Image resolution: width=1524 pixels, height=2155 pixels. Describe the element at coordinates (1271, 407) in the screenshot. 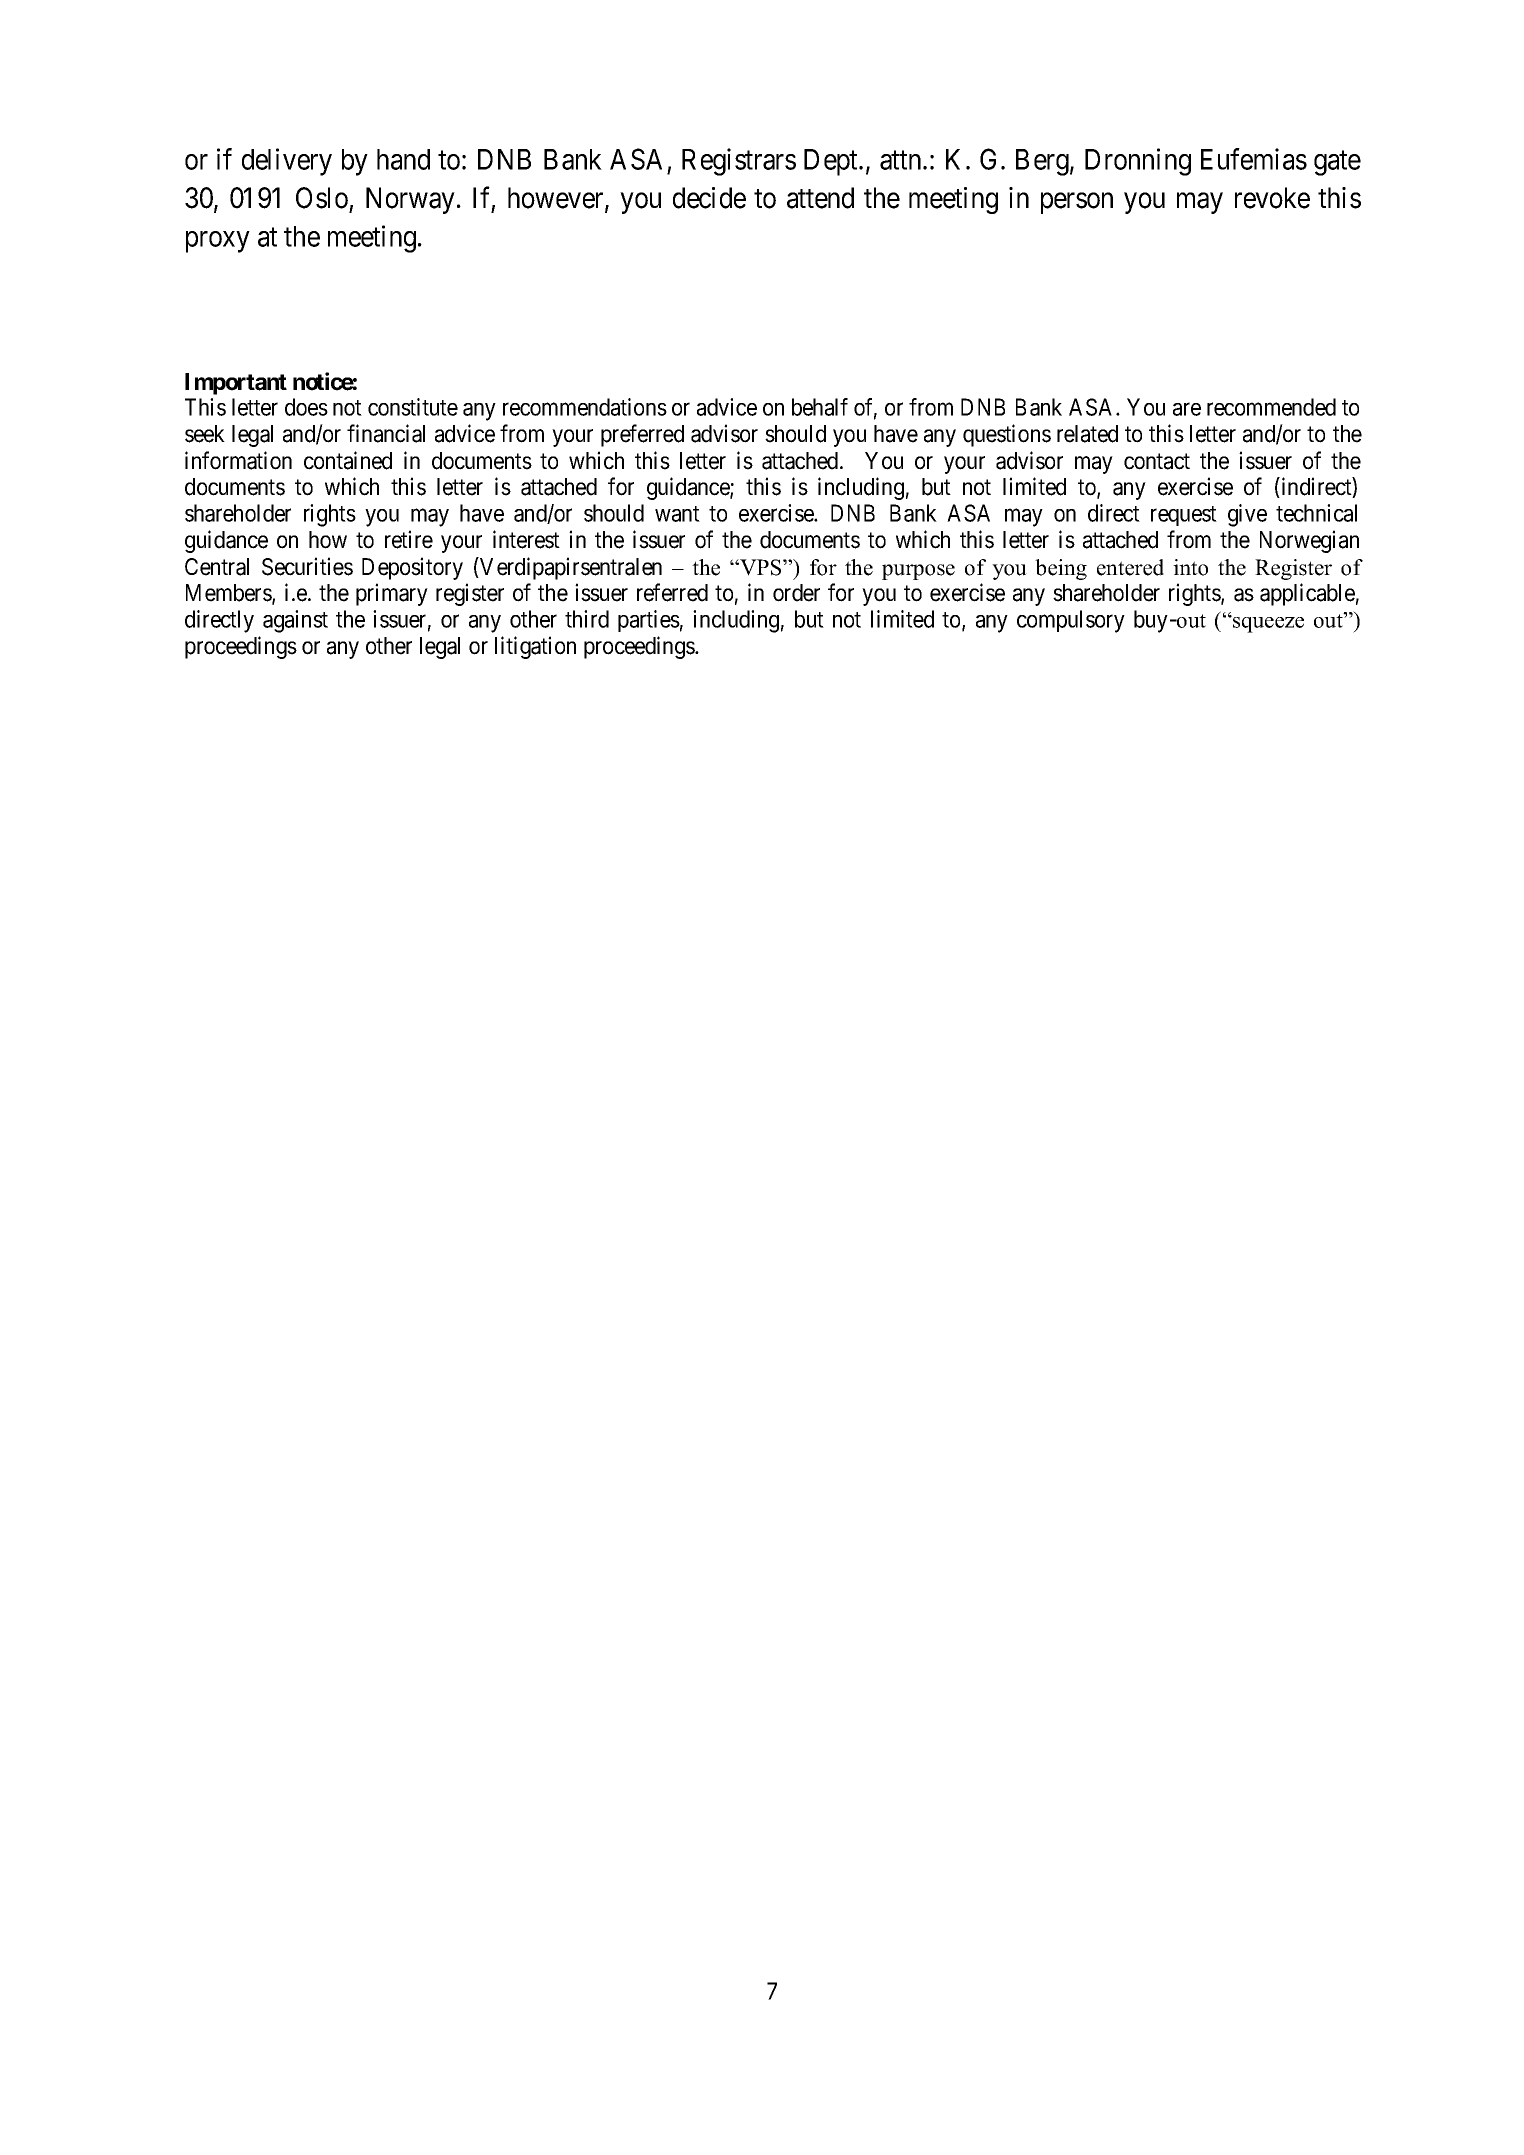

I see `recommended` at that location.
